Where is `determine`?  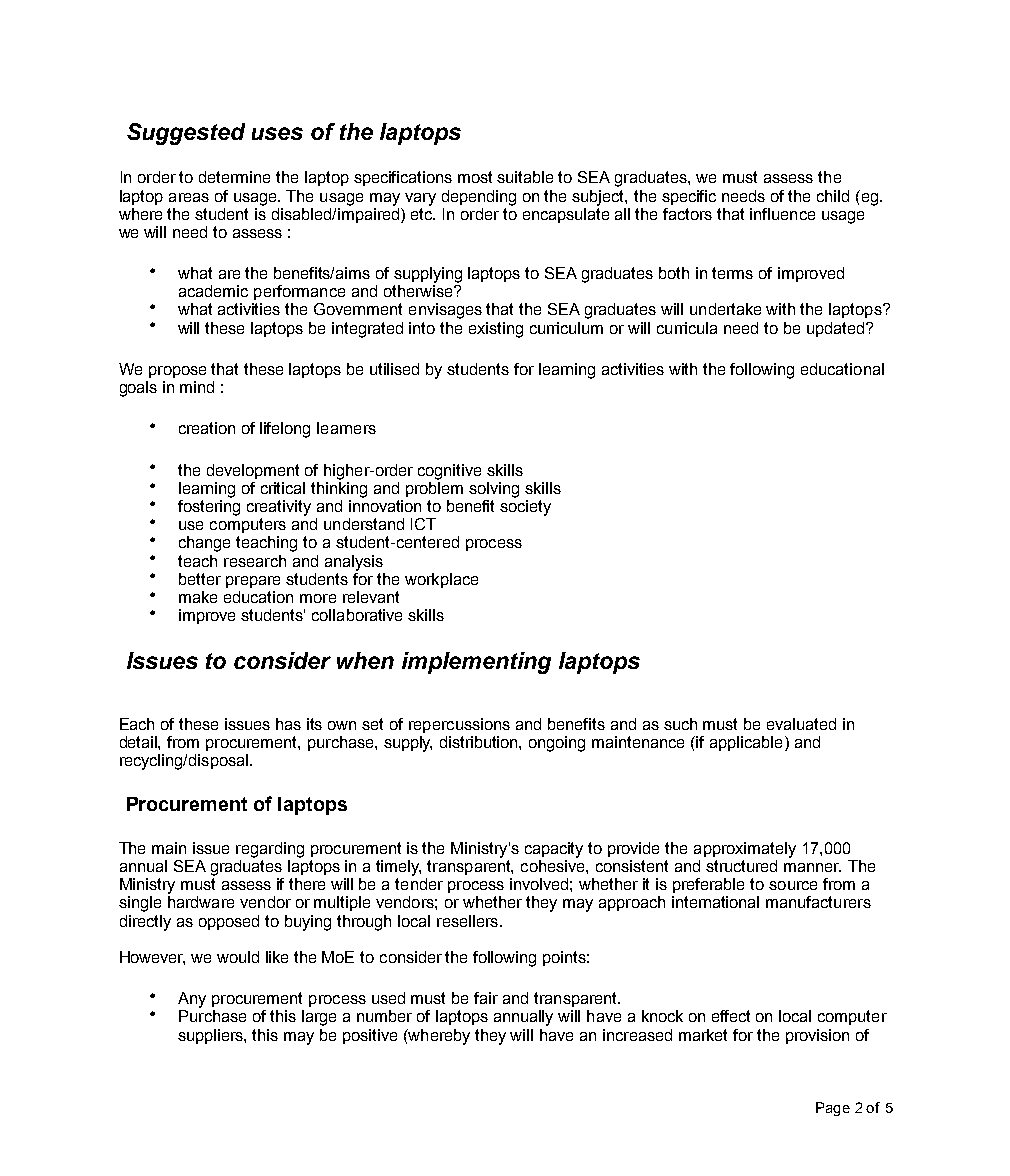 determine is located at coordinates (234, 177).
